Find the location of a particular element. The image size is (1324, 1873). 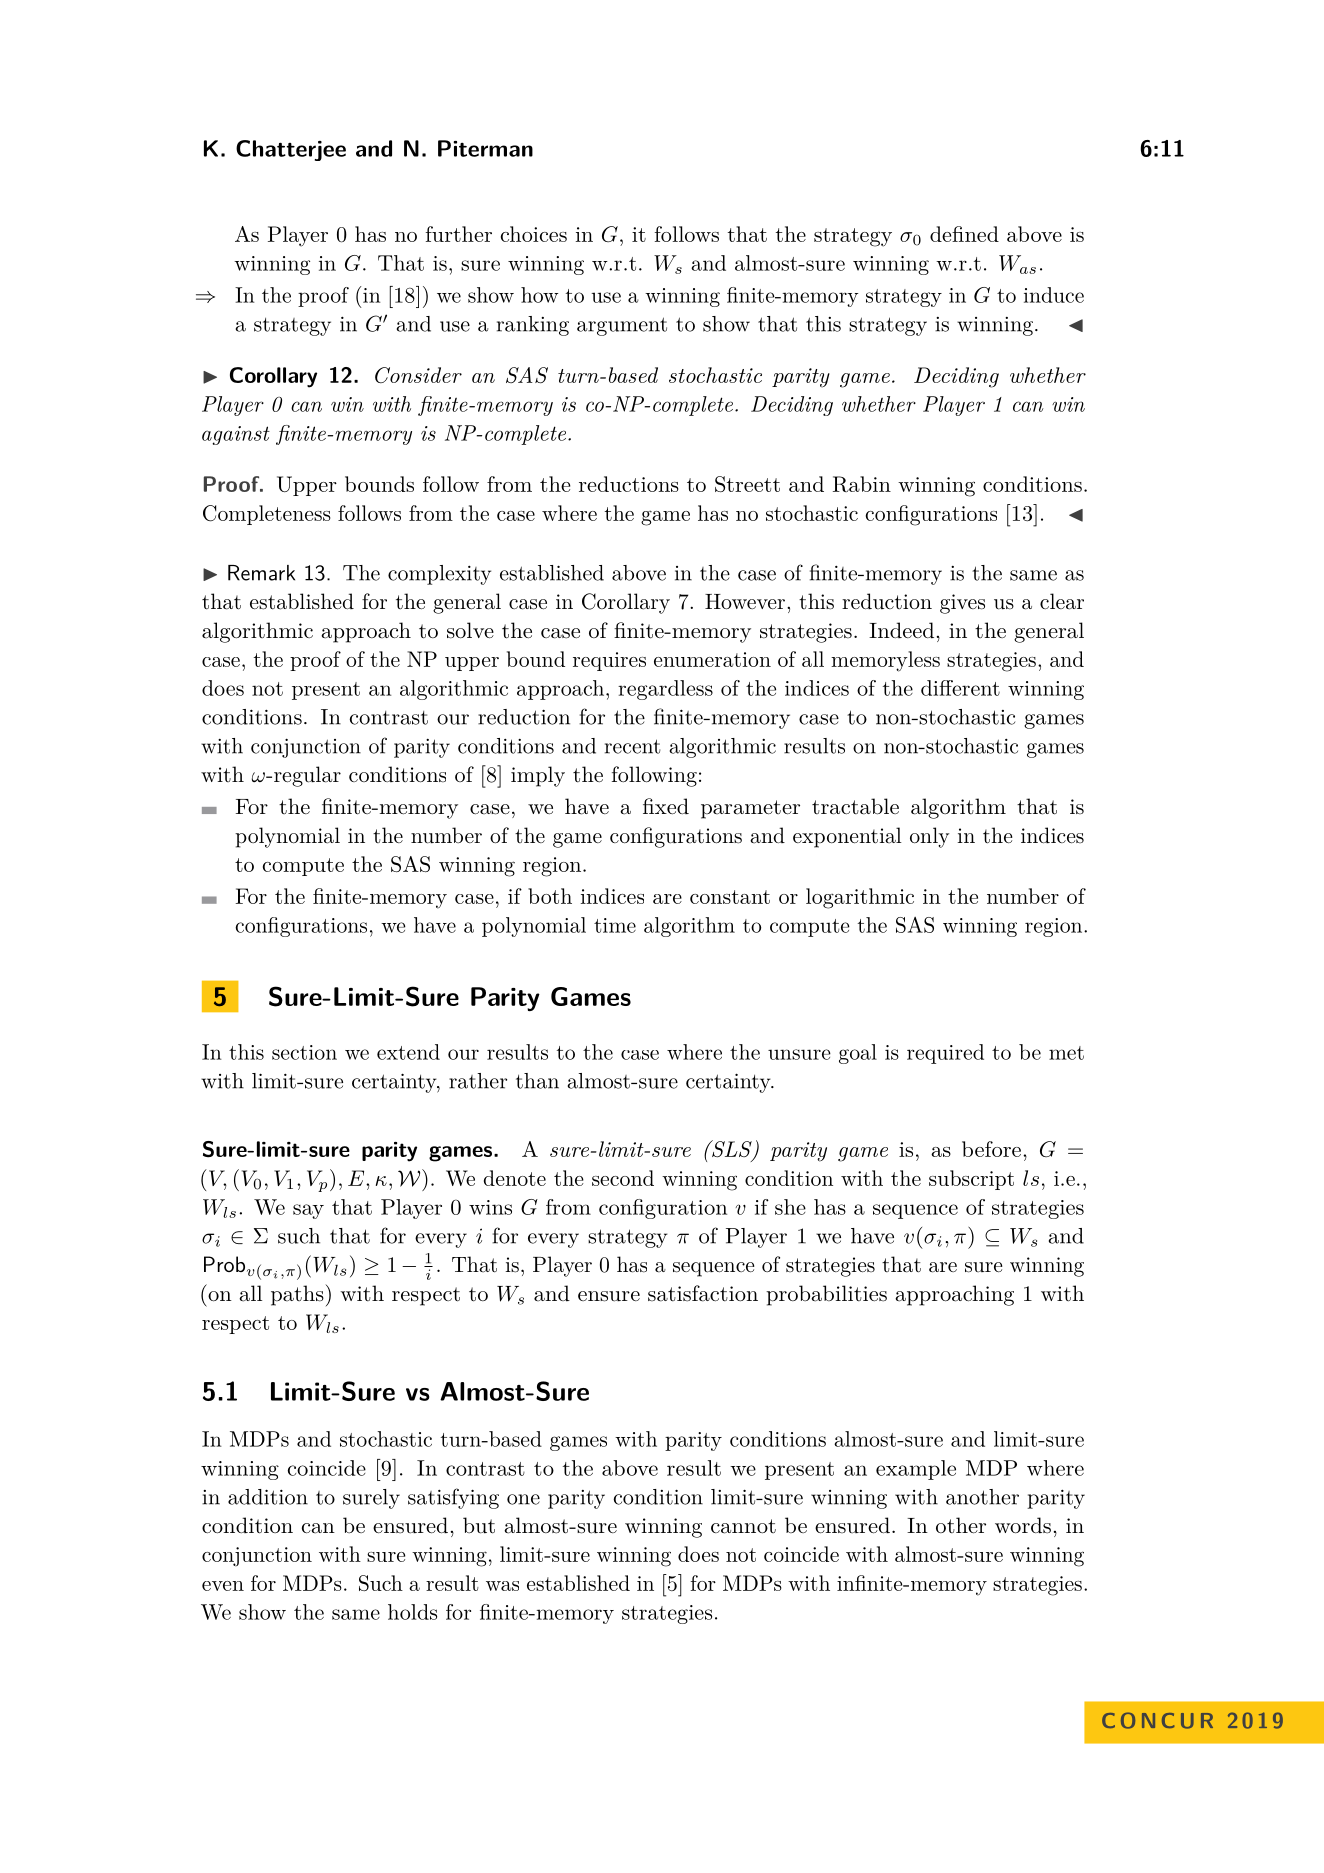

solve is located at coordinates (470, 630).
